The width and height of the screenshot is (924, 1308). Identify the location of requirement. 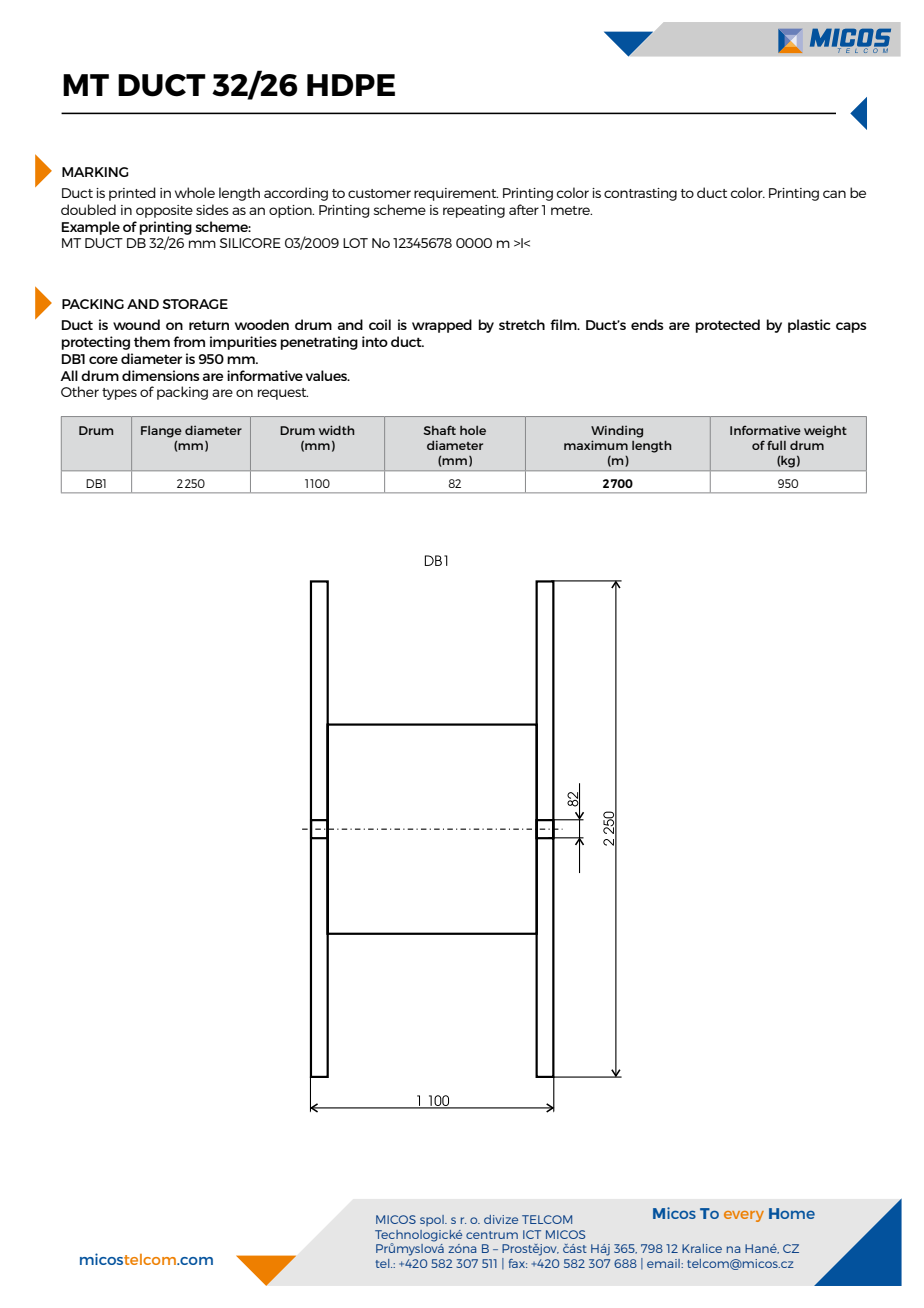
(456, 194).
